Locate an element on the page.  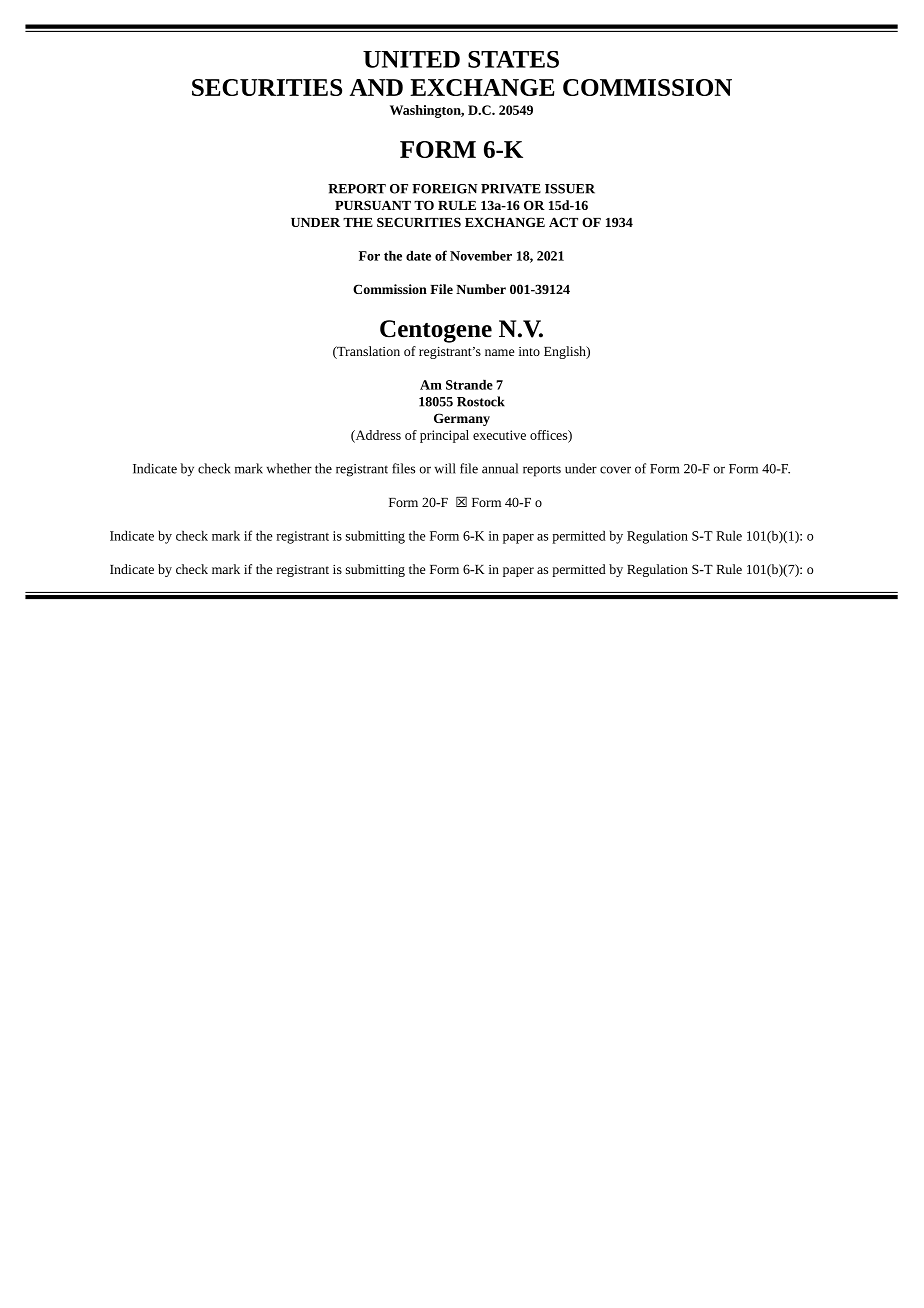
November is located at coordinates (481, 255).
